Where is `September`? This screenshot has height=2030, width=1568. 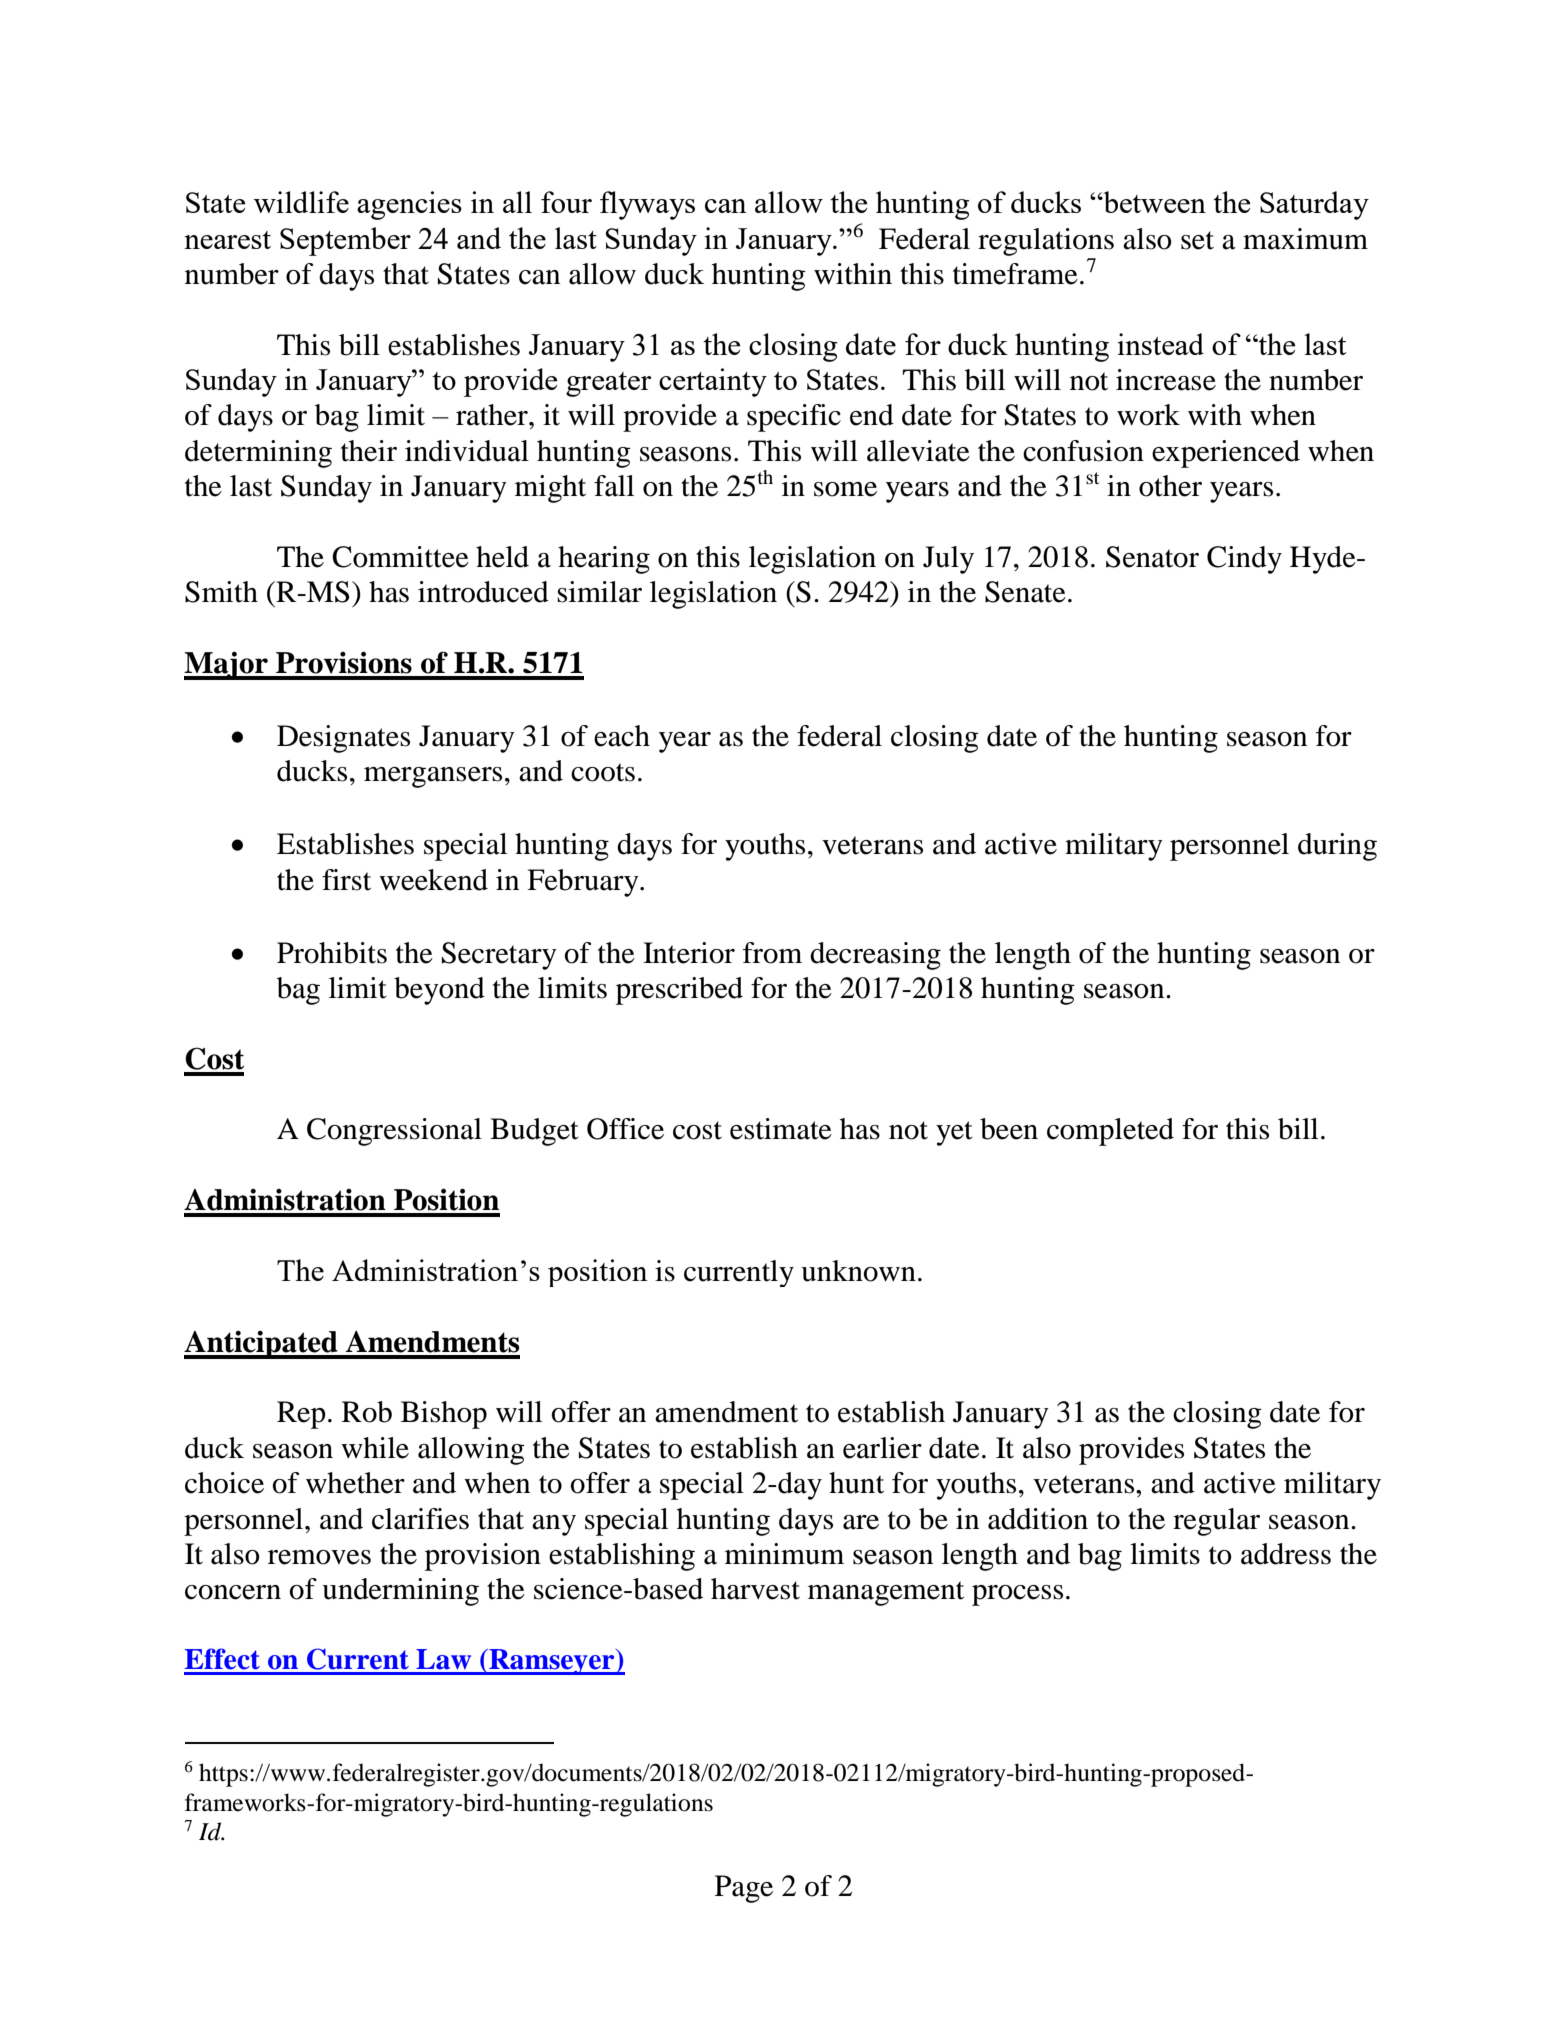 September is located at coordinates (345, 241).
